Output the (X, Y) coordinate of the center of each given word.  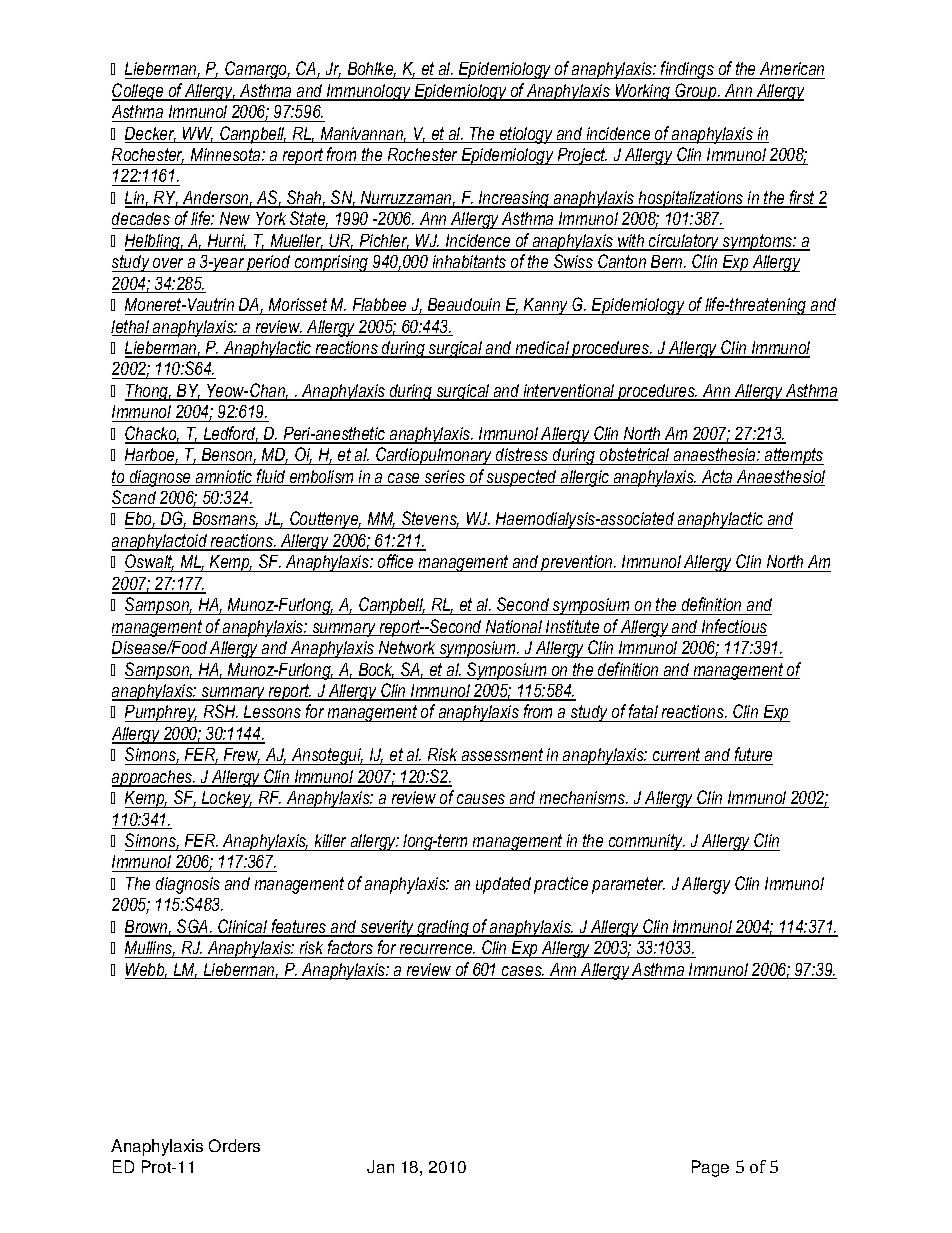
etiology (526, 135)
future (752, 756)
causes (481, 799)
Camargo (256, 70)
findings (687, 70)
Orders (234, 1145)
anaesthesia (716, 454)
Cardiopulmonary (434, 456)
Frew (241, 756)
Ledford (229, 434)
